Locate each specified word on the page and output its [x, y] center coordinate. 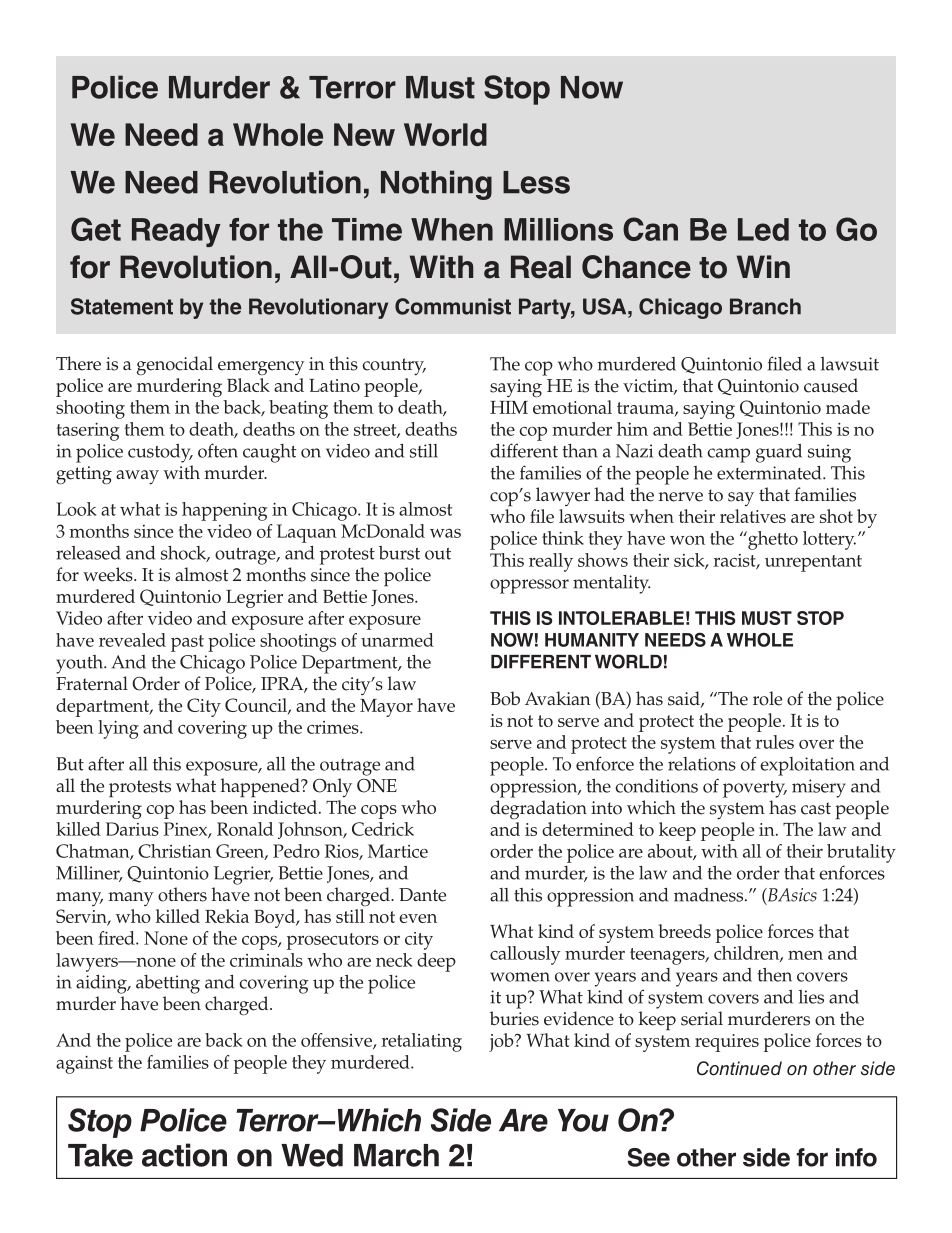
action [184, 1155]
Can [650, 229]
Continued [739, 1068]
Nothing [436, 185]
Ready [176, 232]
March [396, 1155]
